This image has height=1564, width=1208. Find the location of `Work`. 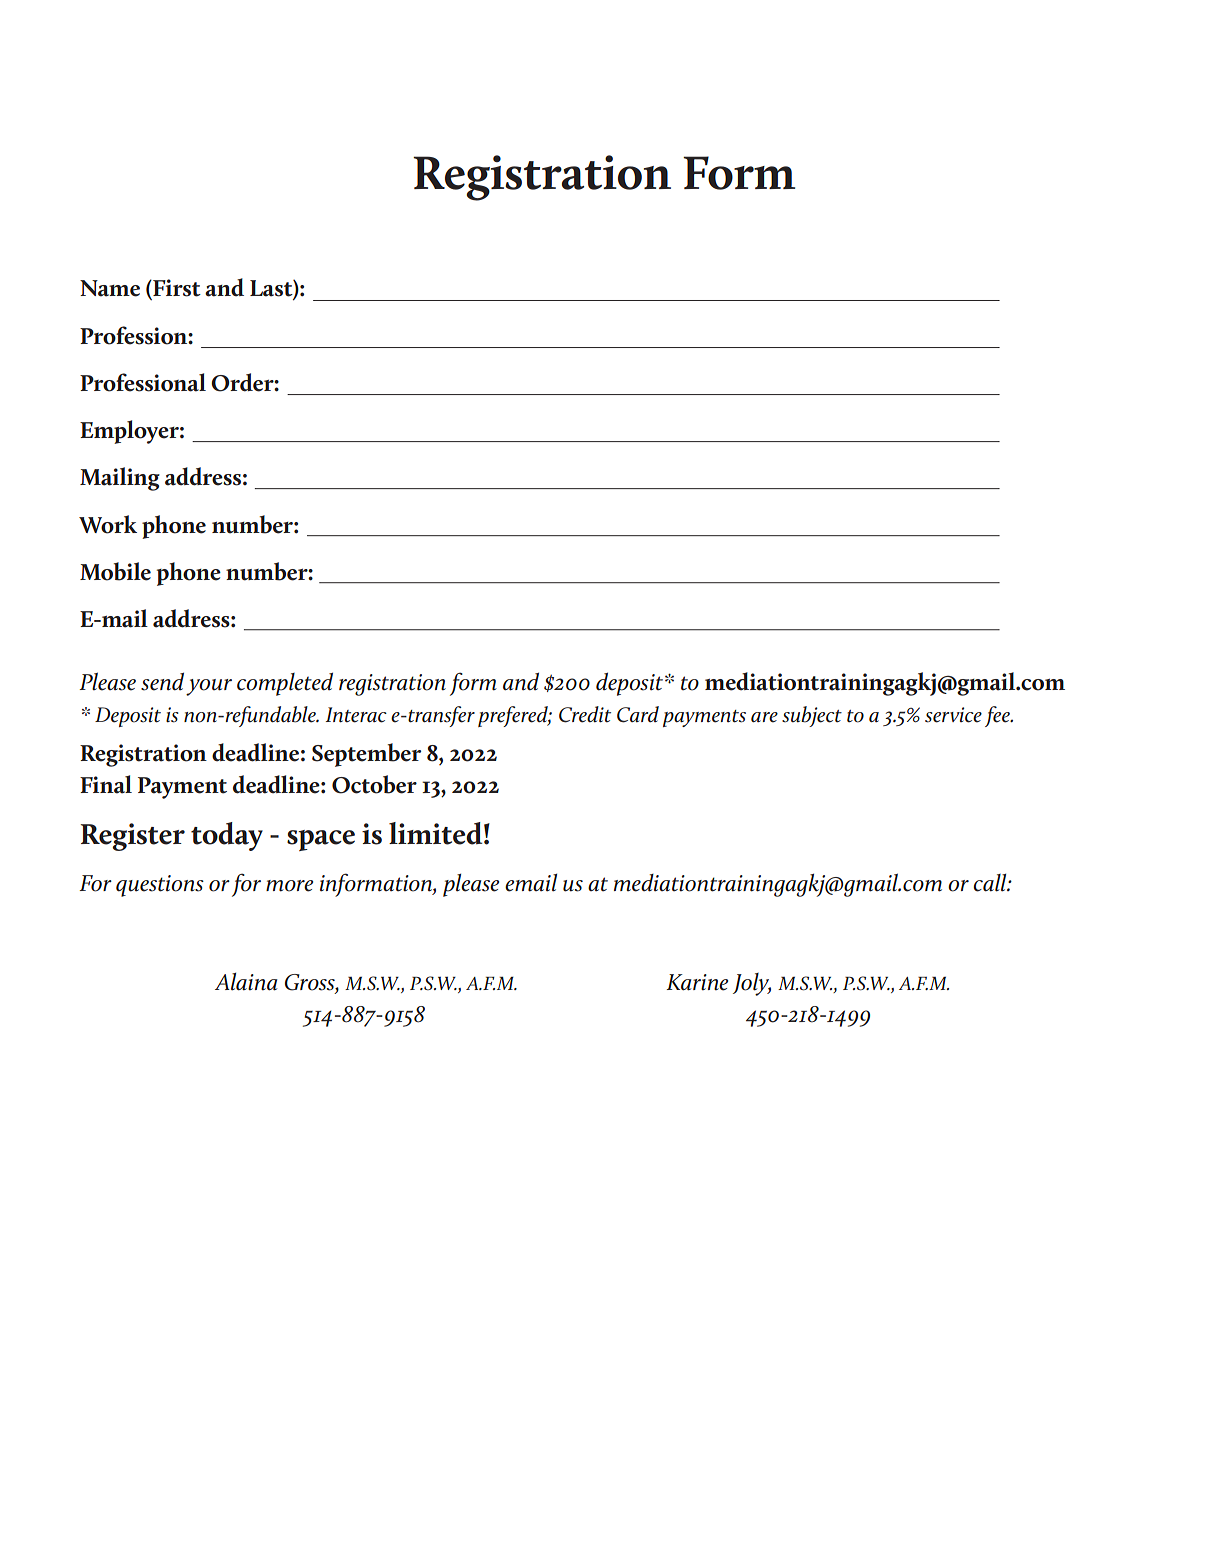

Work is located at coordinates (108, 524).
